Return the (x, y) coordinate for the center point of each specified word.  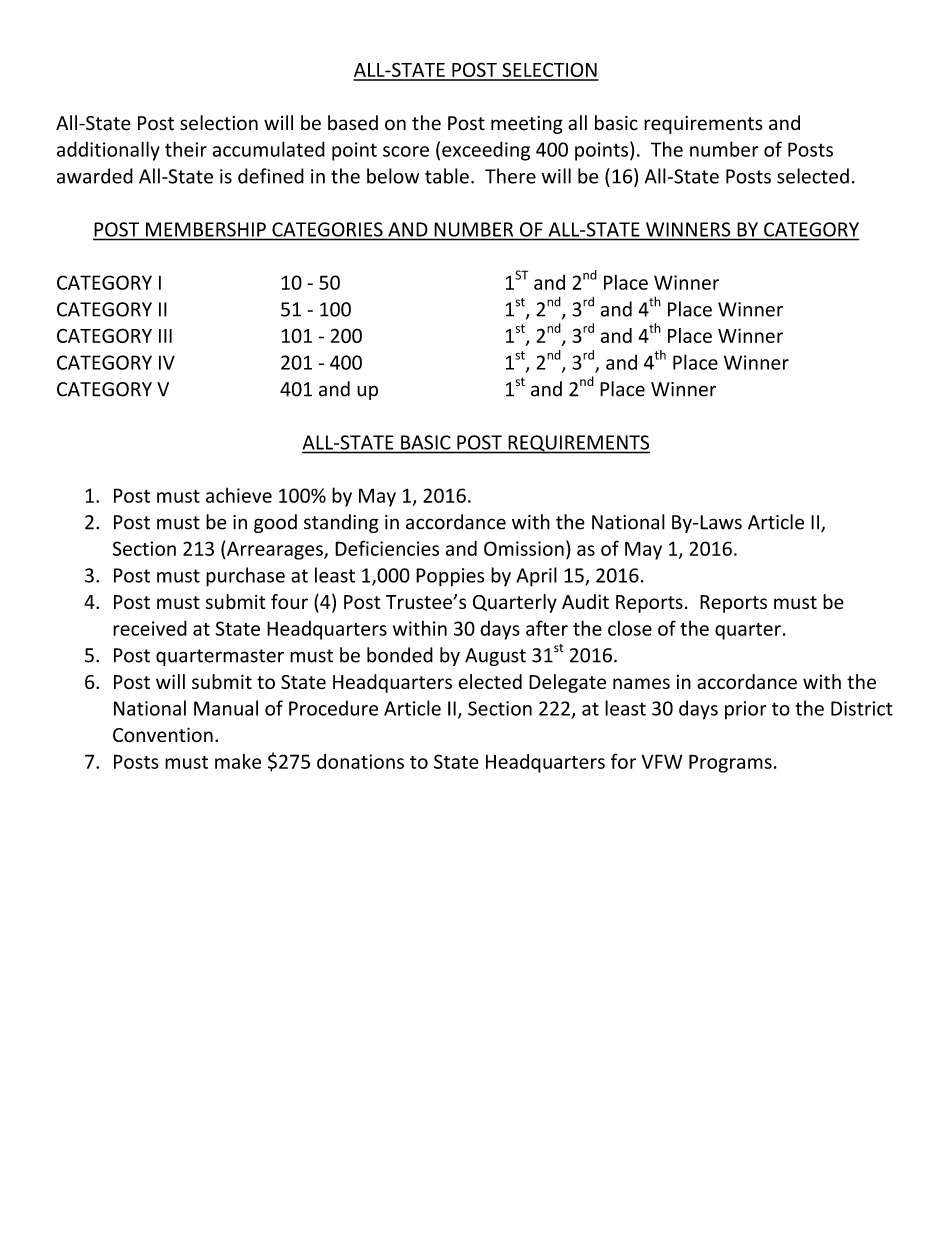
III (165, 336)
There (510, 176)
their (186, 149)
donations (360, 761)
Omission (524, 548)
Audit (585, 601)
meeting (527, 125)
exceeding (486, 151)
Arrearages (275, 550)
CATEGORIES (327, 229)
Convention (163, 735)
